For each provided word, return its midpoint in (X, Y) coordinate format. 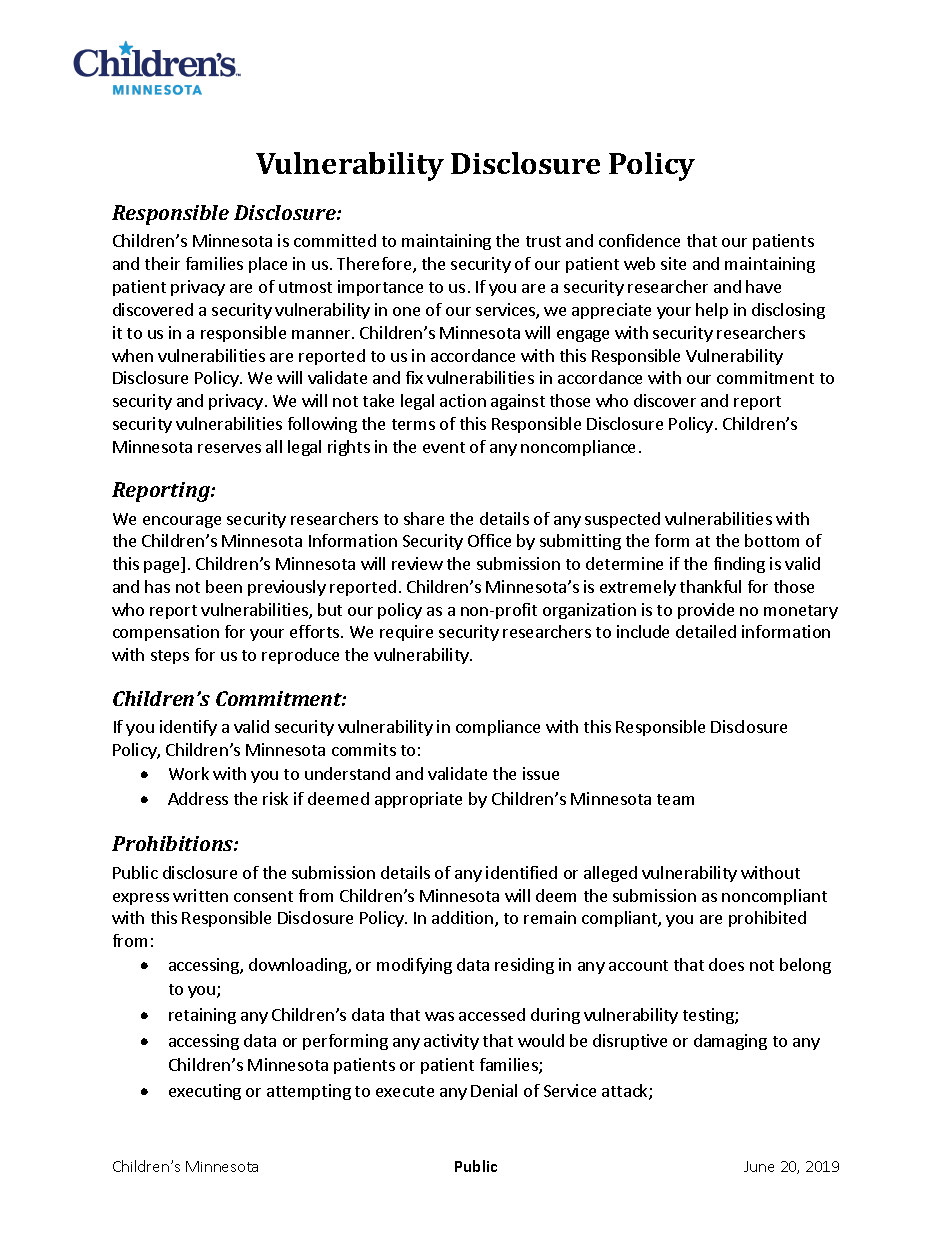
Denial (494, 1090)
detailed (706, 631)
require (406, 633)
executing (205, 1092)
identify (188, 728)
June (759, 1166)
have (763, 286)
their (162, 263)
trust (543, 241)
